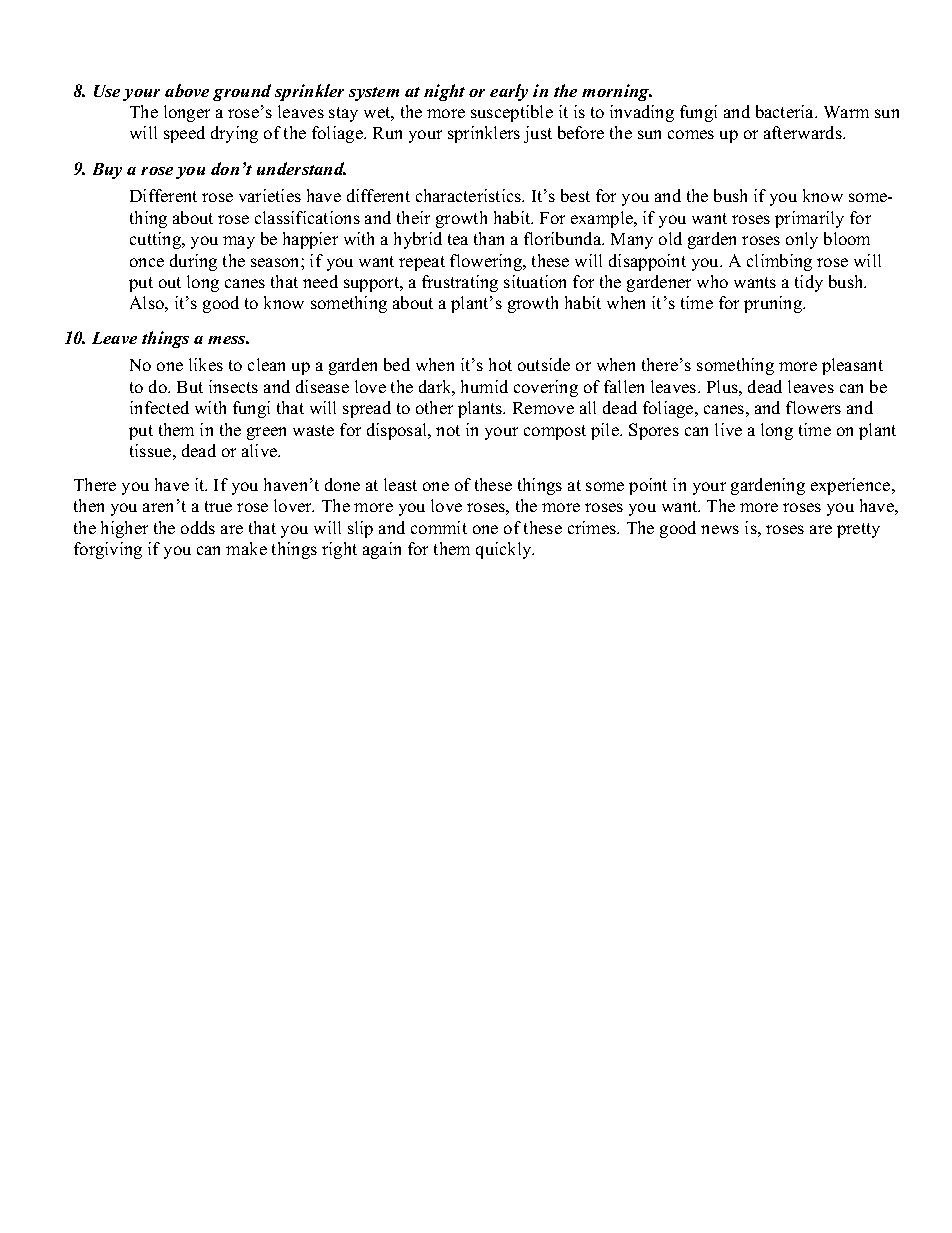 The height and width of the document is (1233, 952). I want to click on But, so click(190, 387).
